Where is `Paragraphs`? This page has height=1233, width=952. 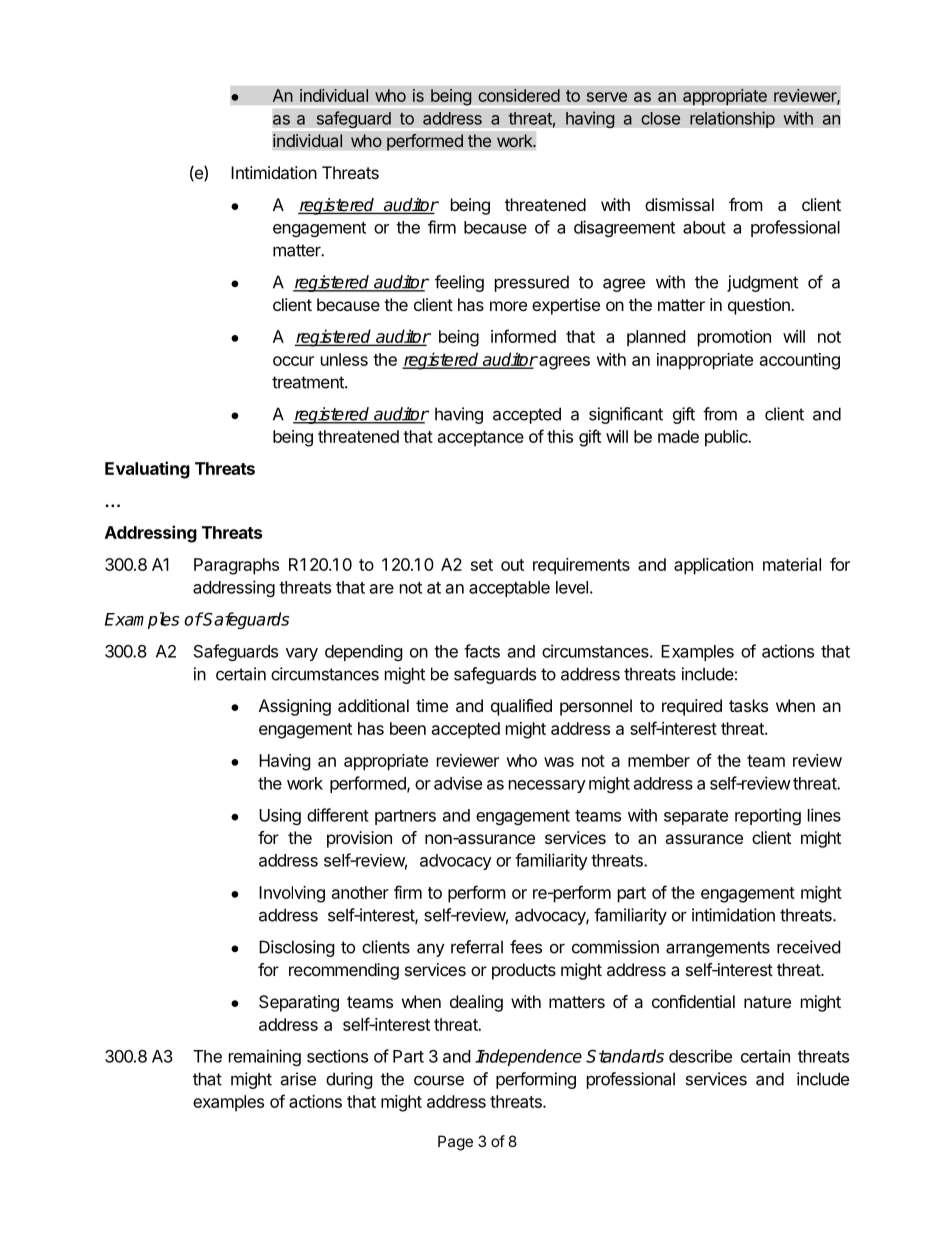
Paragraphs is located at coordinates (236, 566).
